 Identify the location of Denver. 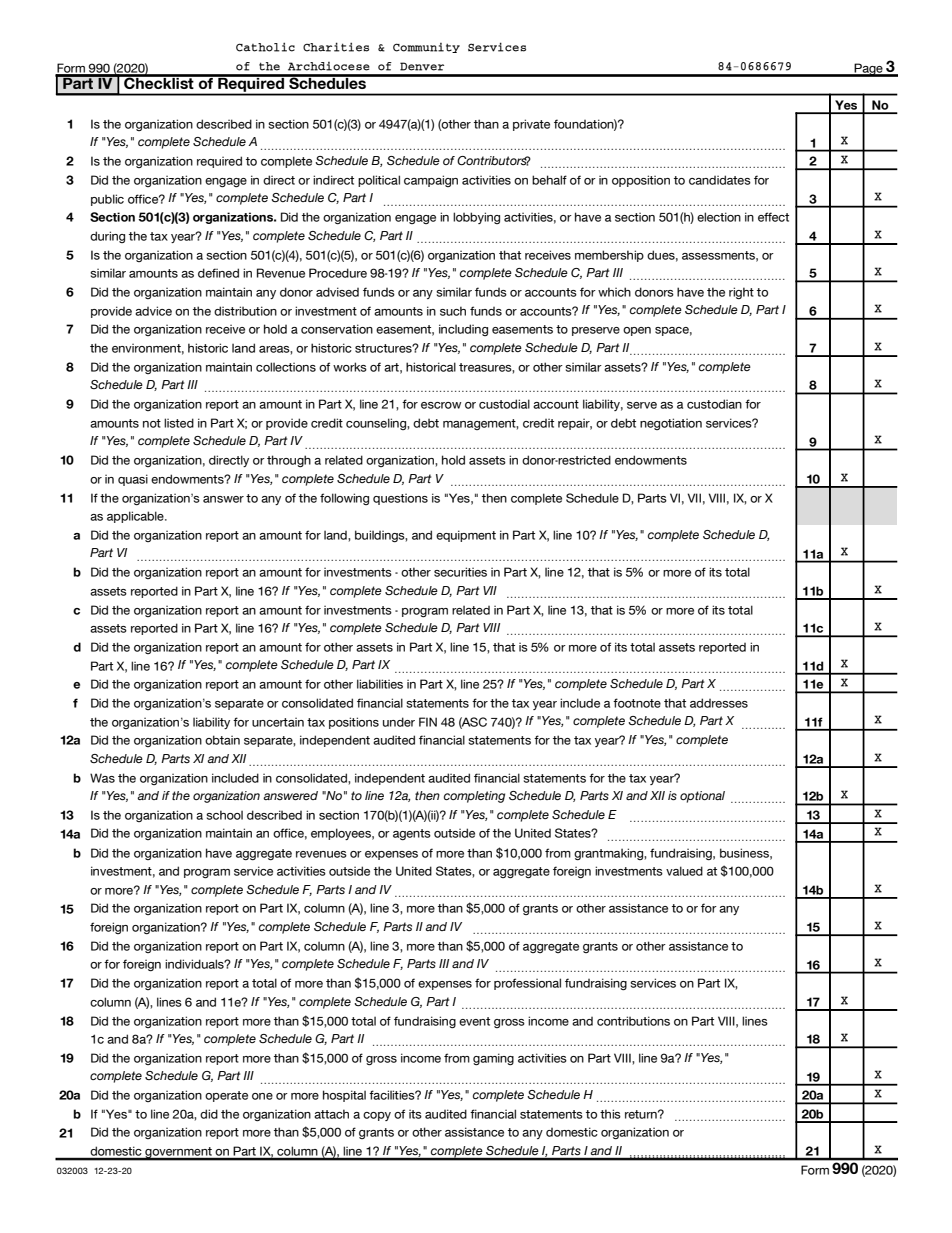
(422, 66).
